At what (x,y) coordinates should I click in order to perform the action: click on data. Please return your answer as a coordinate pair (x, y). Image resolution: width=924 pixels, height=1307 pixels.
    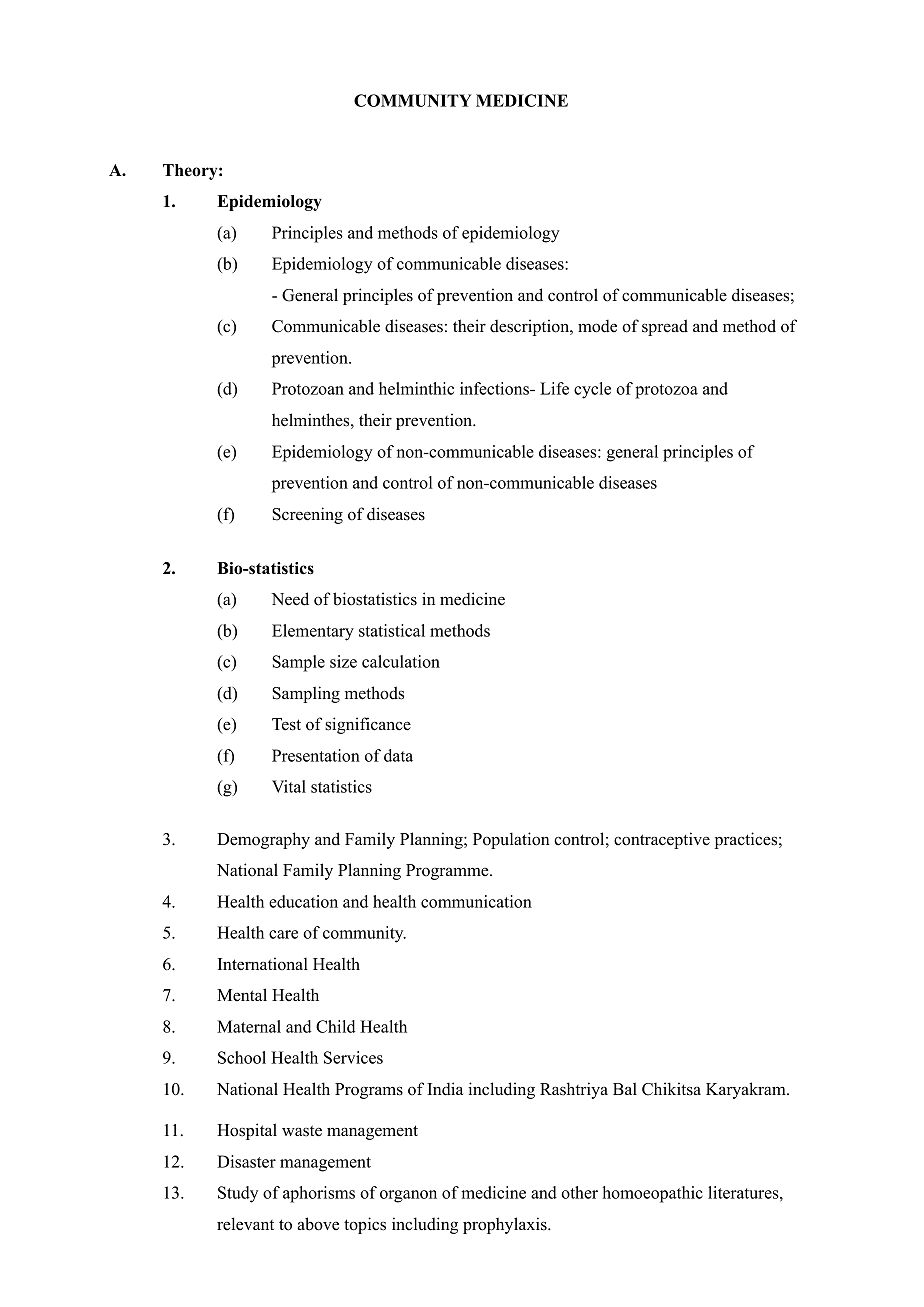
    Looking at the image, I should click on (398, 755).
